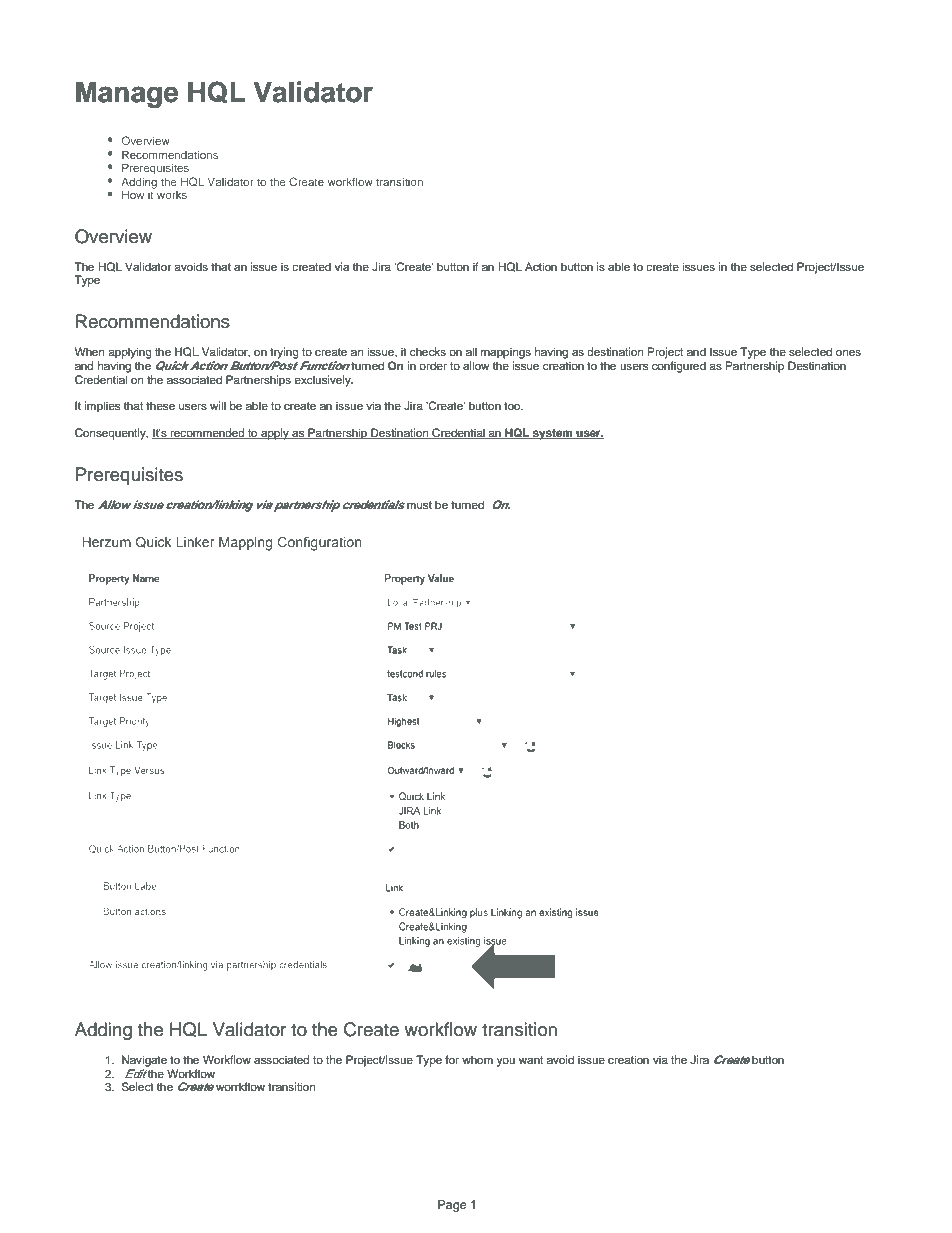  Describe the element at coordinates (127, 95) in the image. I see `Manage` at that location.
